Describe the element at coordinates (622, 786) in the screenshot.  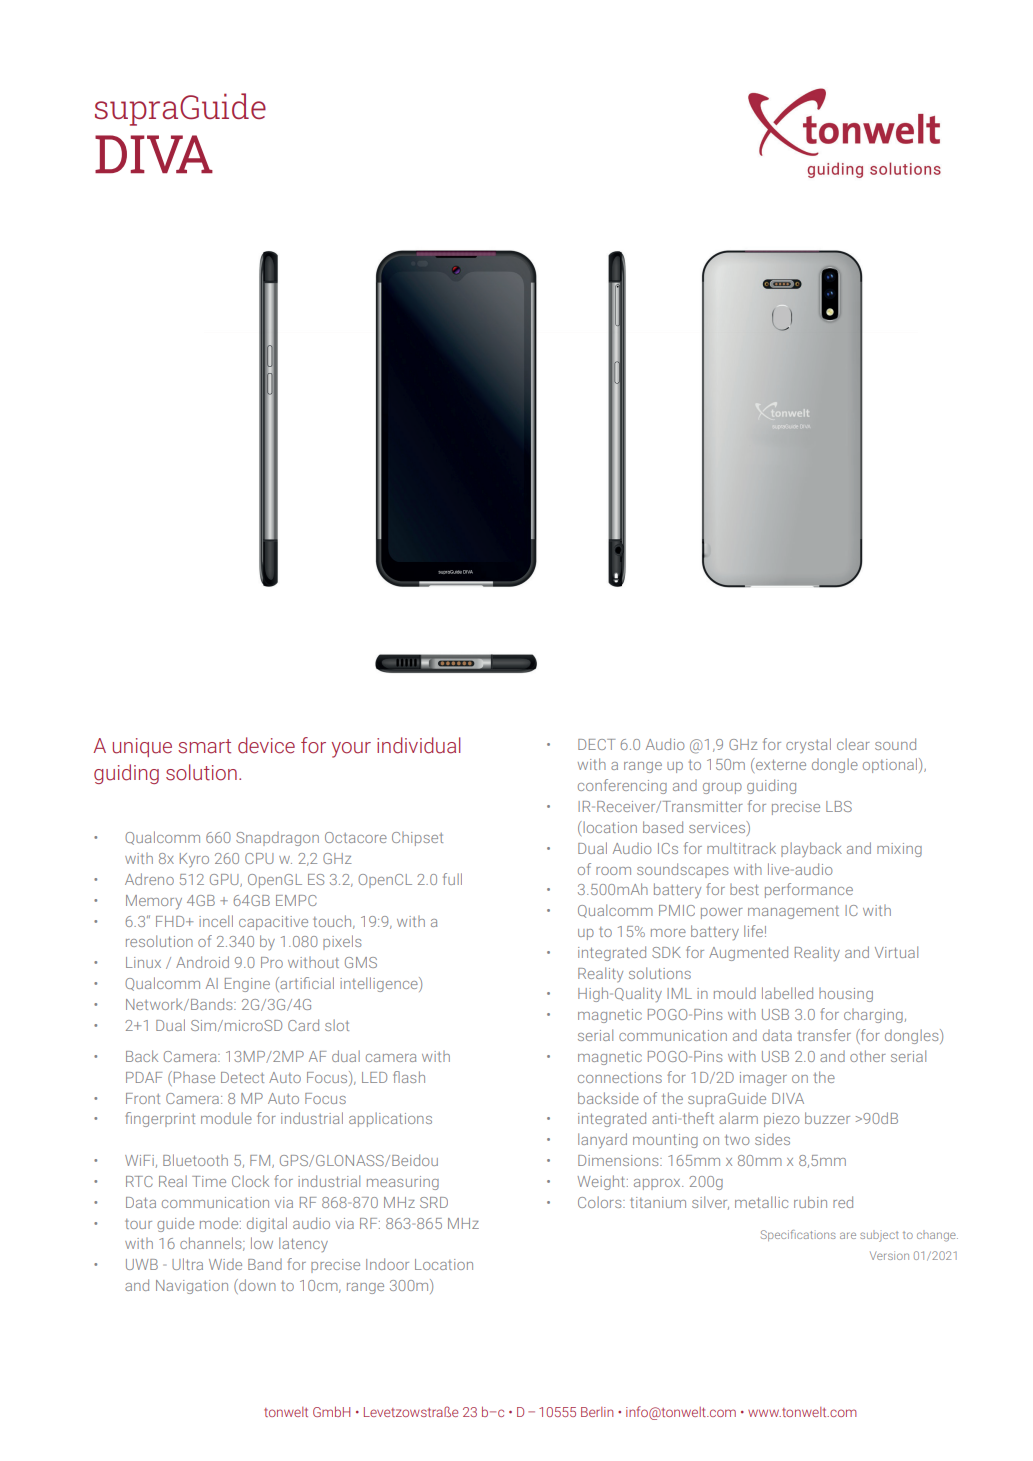
I see `conferencing` at that location.
